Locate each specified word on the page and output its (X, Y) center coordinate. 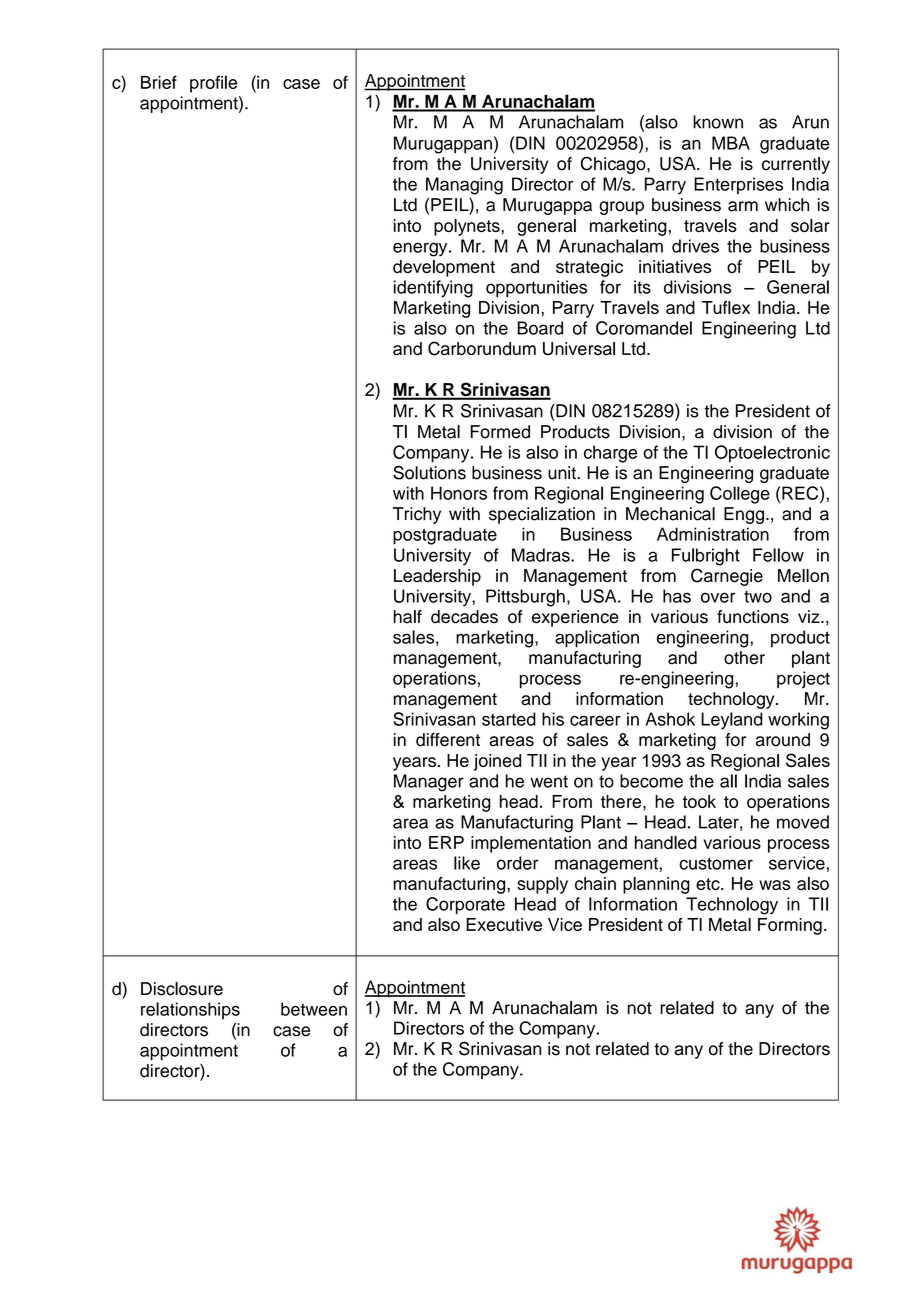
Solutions (429, 473)
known (718, 122)
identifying (433, 289)
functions (753, 617)
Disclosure (182, 989)
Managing (464, 186)
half (408, 617)
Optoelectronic (772, 454)
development (444, 268)
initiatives (675, 266)
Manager (429, 783)
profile (213, 84)
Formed (500, 432)
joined (497, 762)
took (699, 801)
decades (464, 617)
